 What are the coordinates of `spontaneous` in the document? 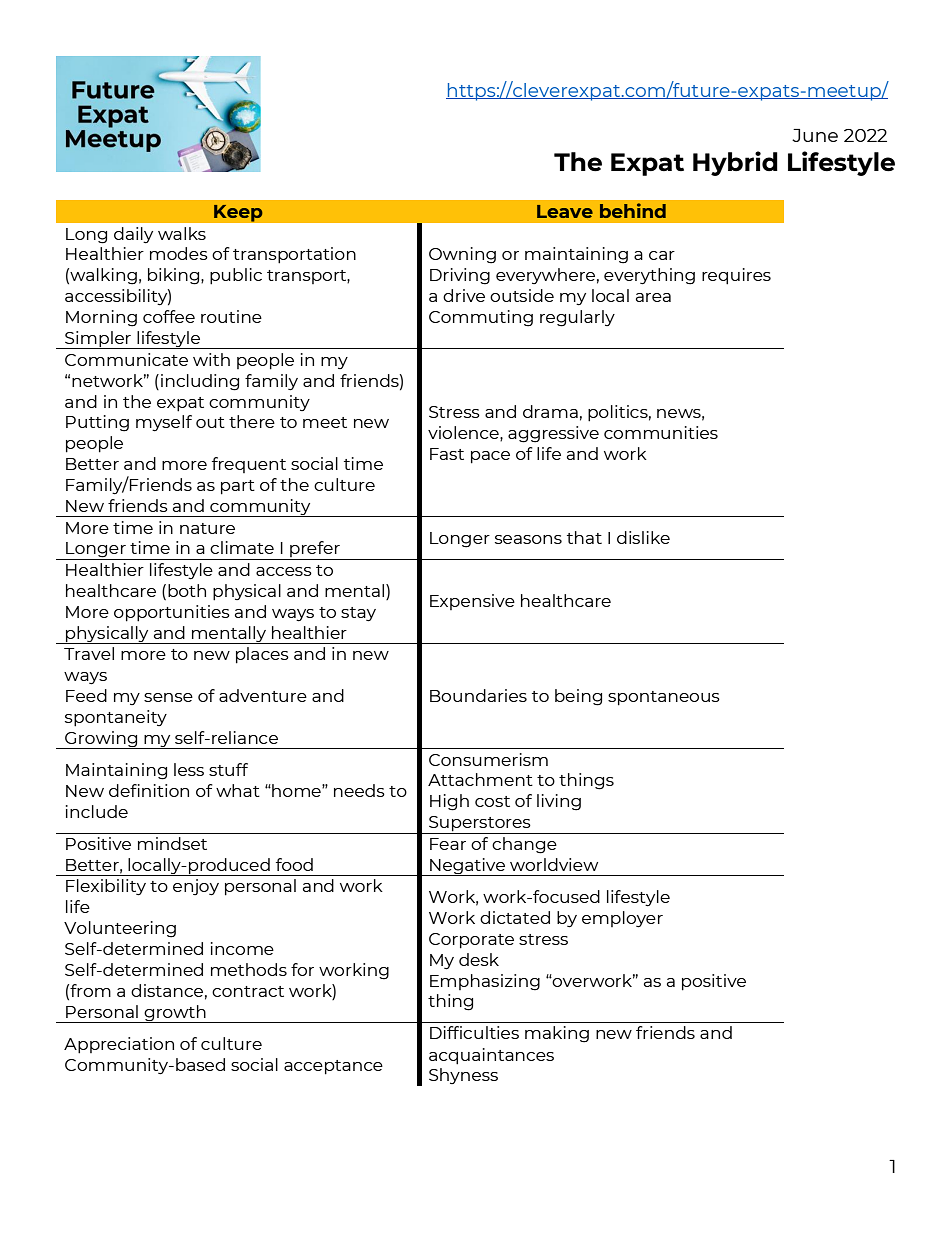 It's located at (664, 698).
